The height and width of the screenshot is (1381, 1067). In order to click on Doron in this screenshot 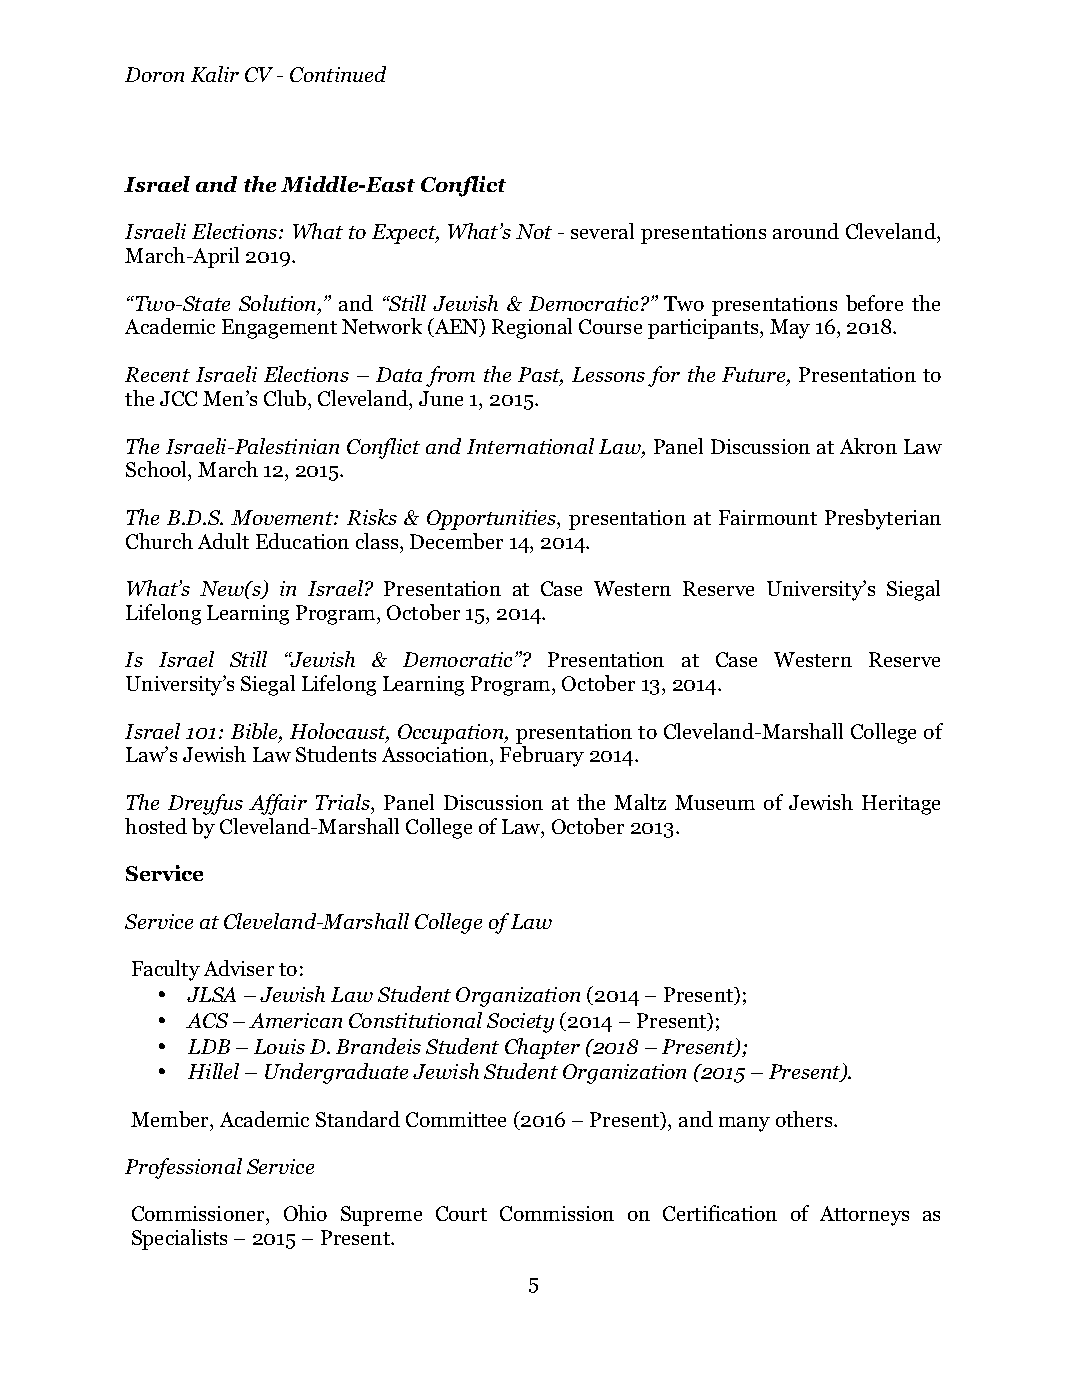, I will do `click(154, 74)`.
